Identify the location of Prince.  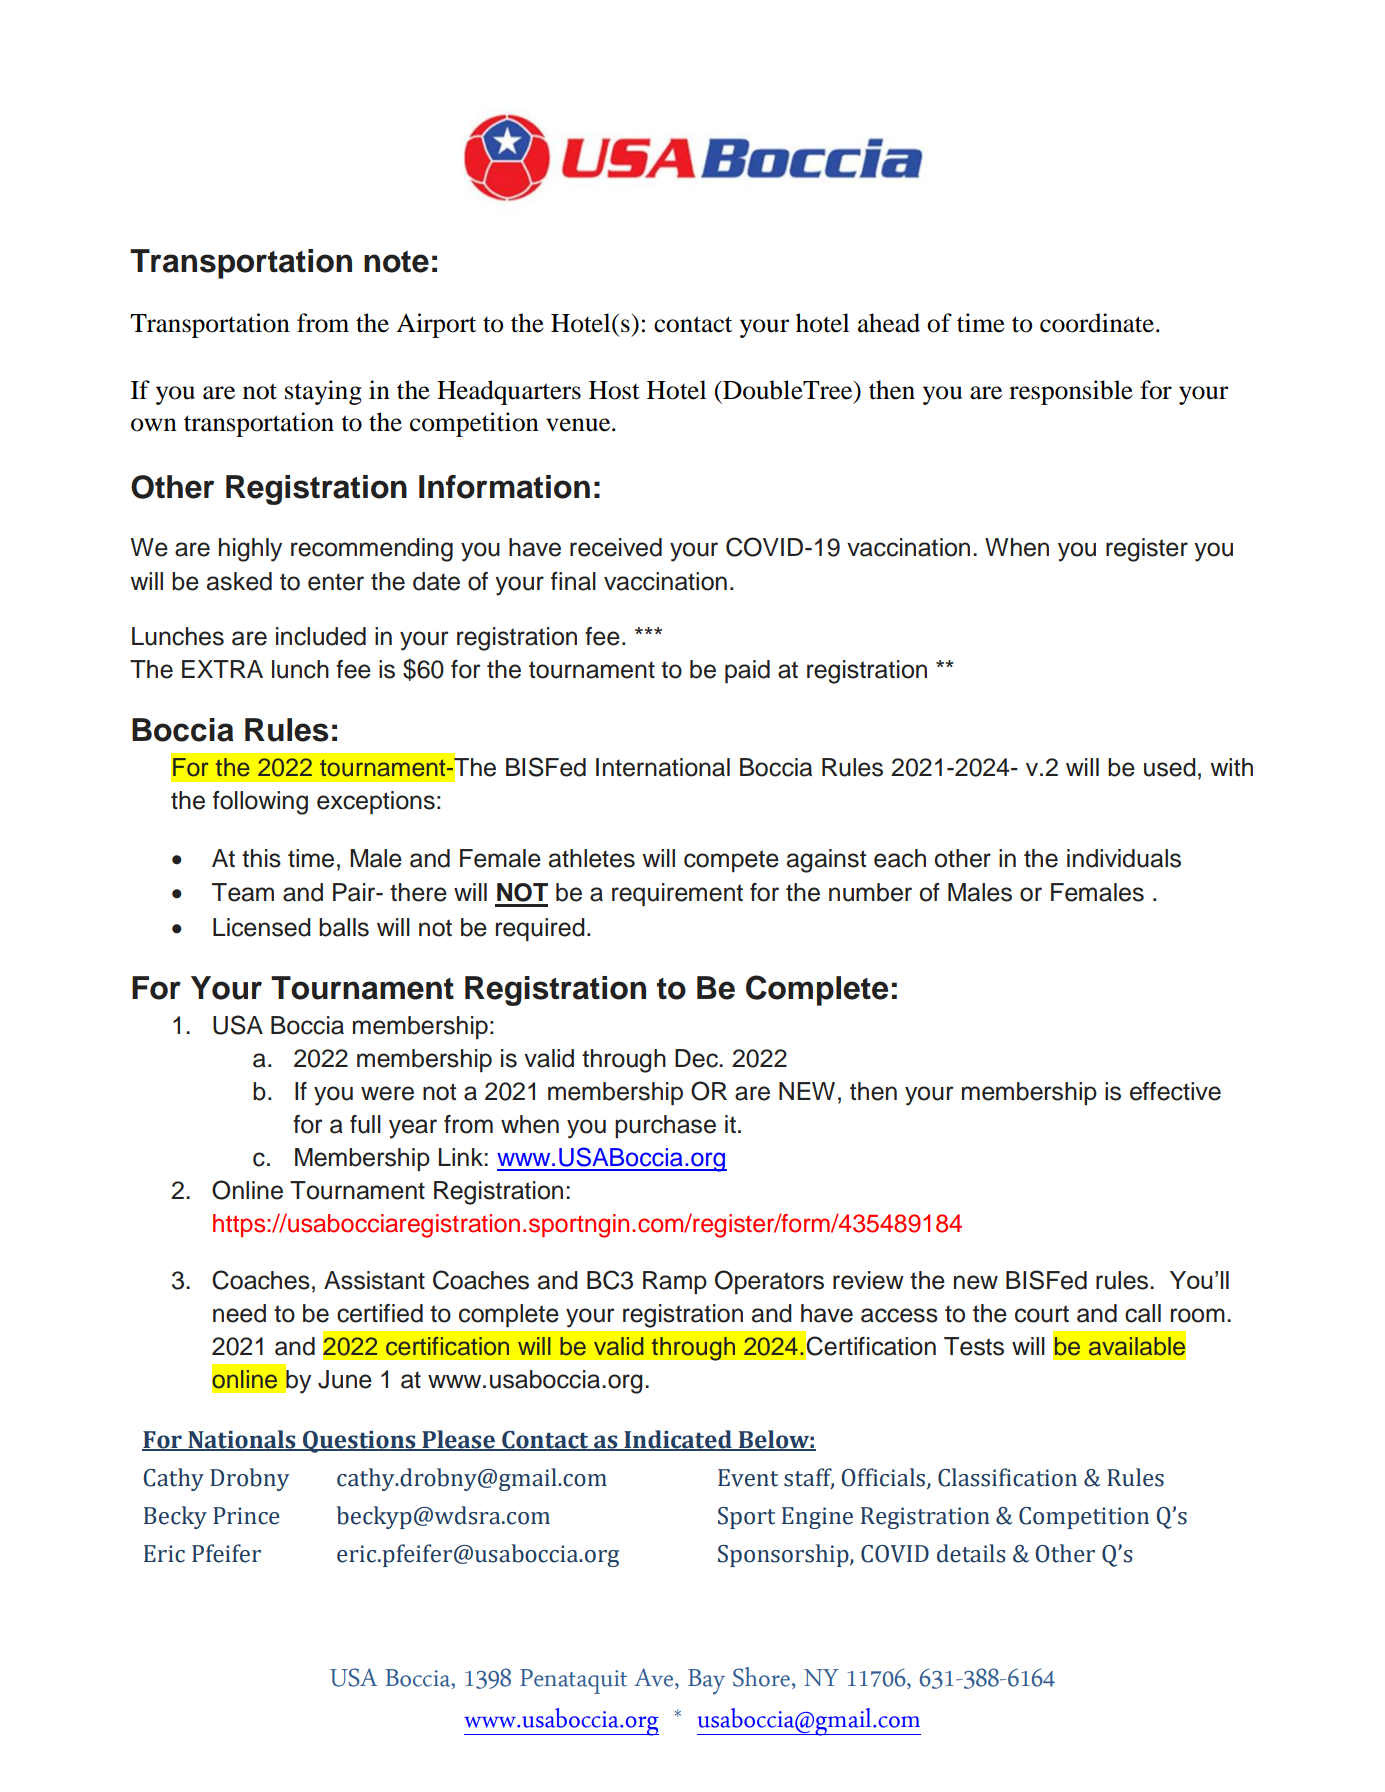
(246, 1516).
